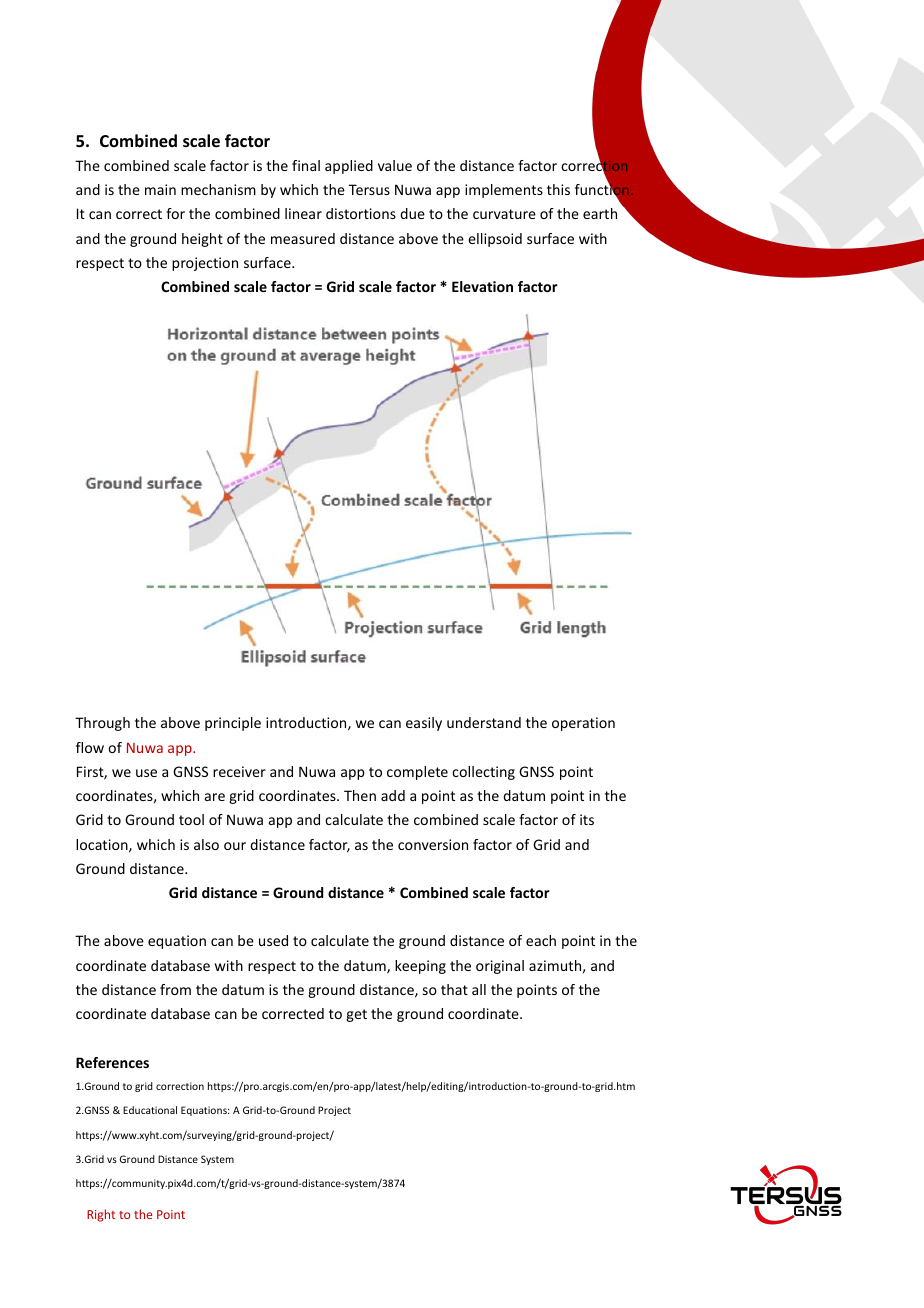 This screenshot has width=924, height=1308. Describe the element at coordinates (175, 989) in the screenshot. I see `from` at that location.
